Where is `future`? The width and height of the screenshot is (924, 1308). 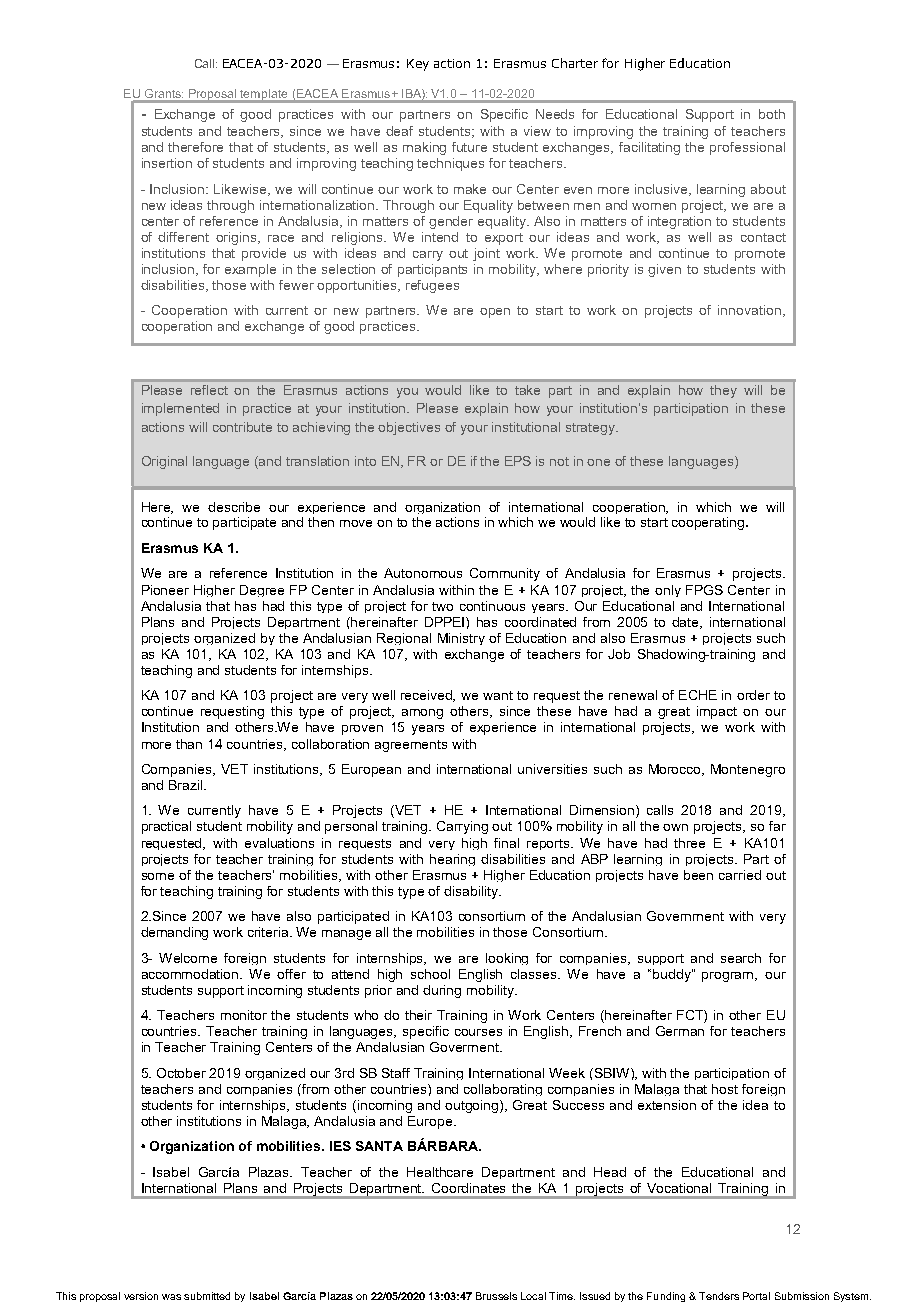
future is located at coordinates (469, 147).
